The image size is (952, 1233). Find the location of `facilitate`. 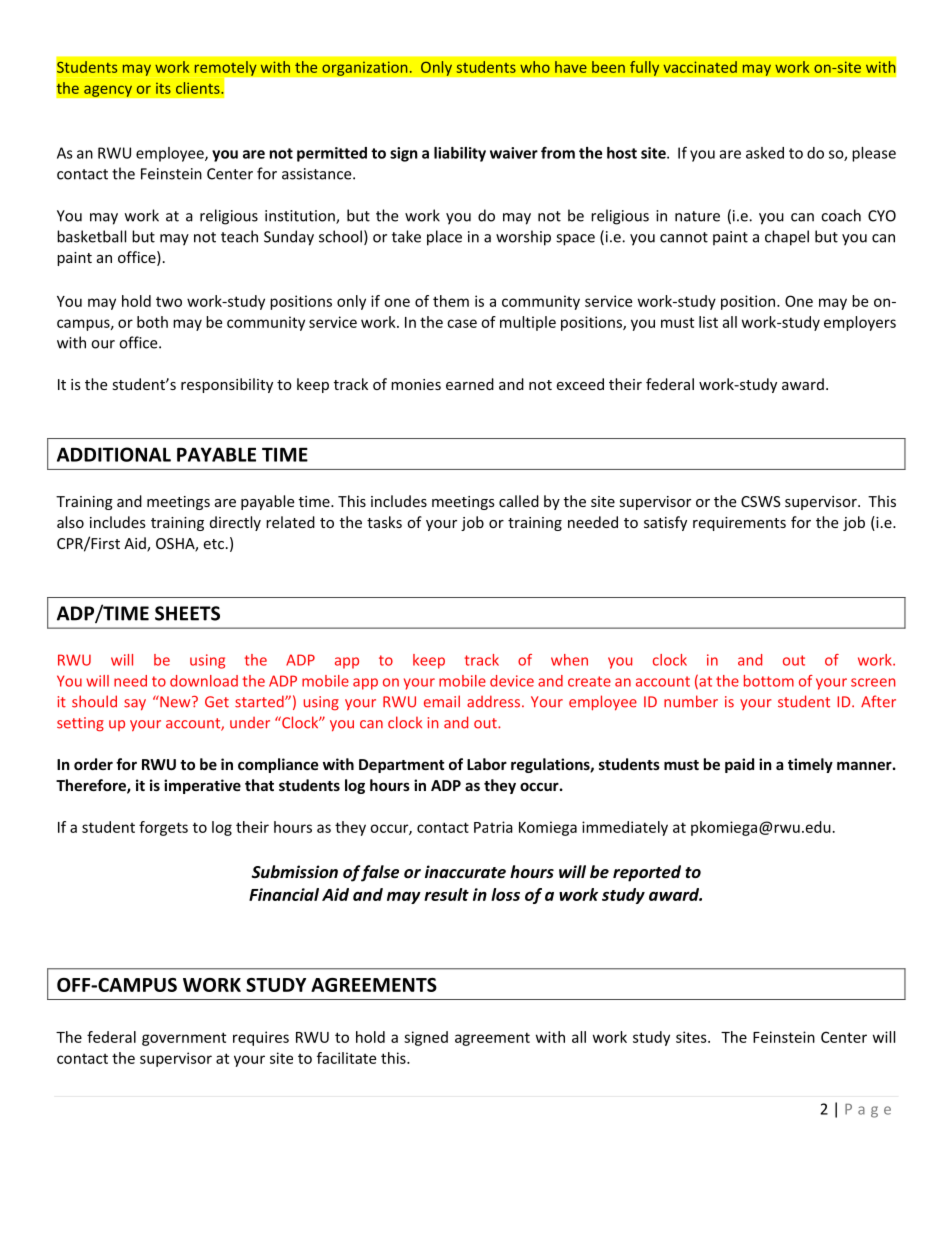

facilitate is located at coordinates (346, 1058).
